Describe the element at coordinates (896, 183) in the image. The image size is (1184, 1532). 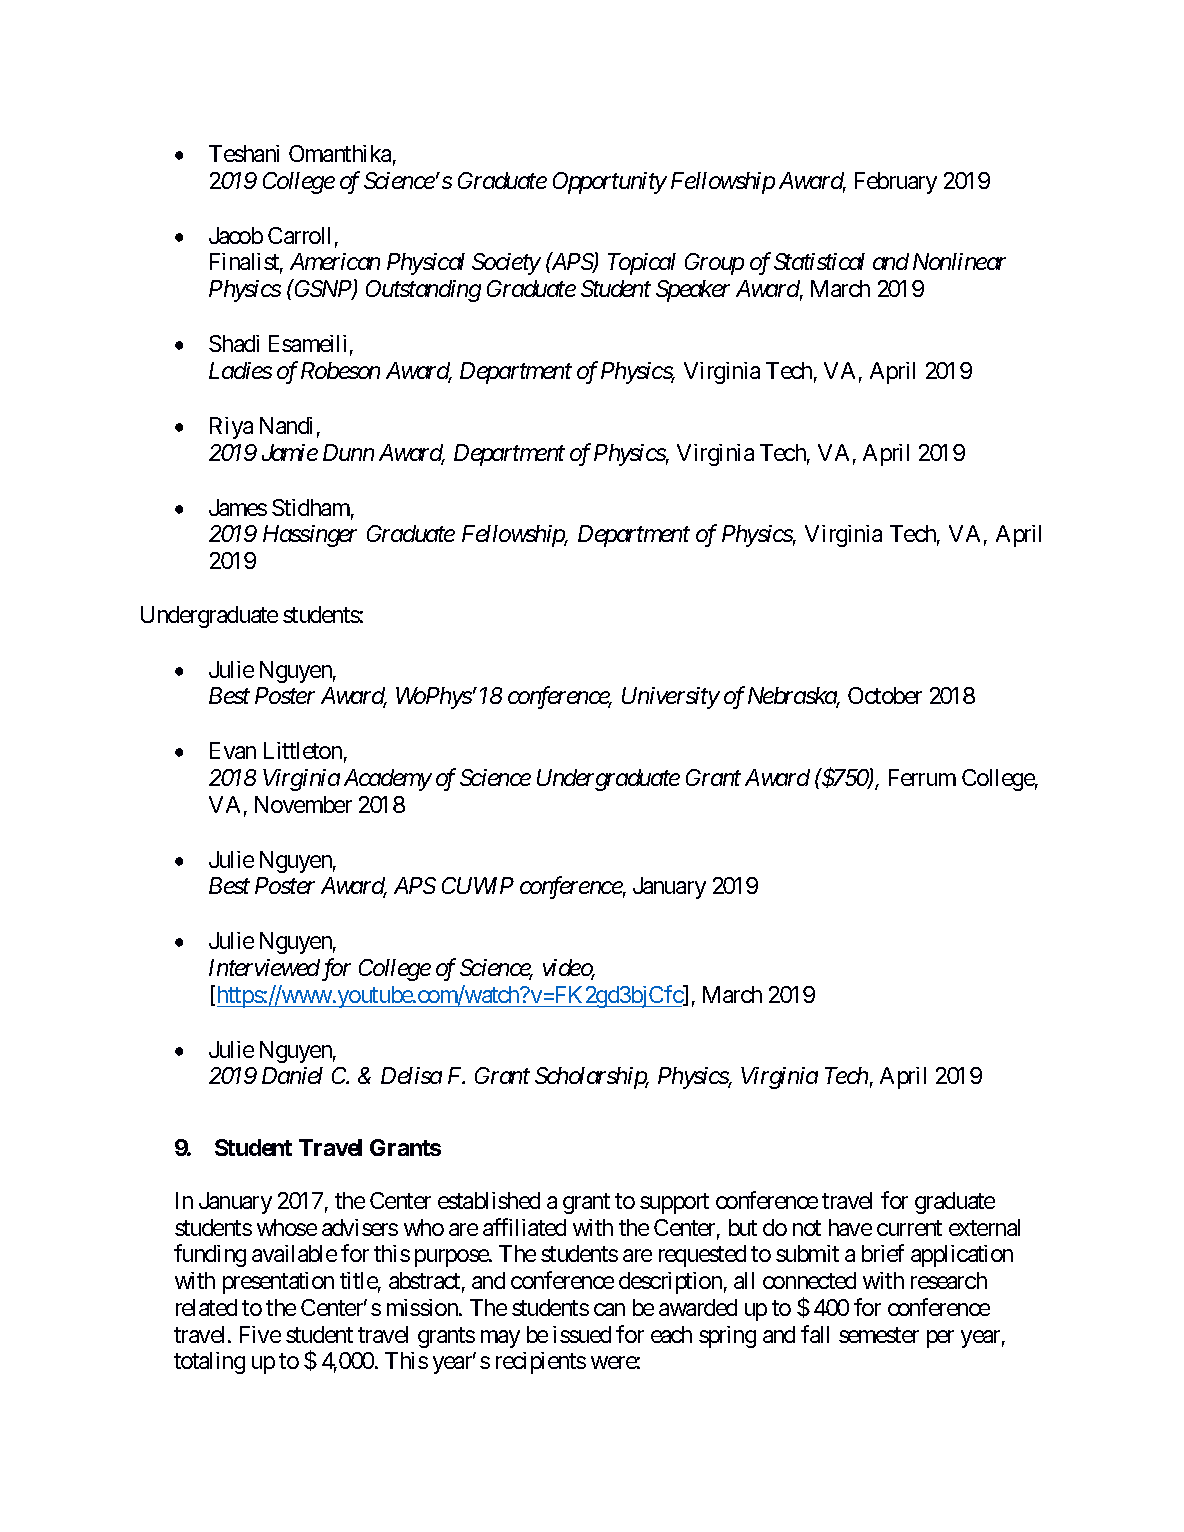
I see `February` at that location.
